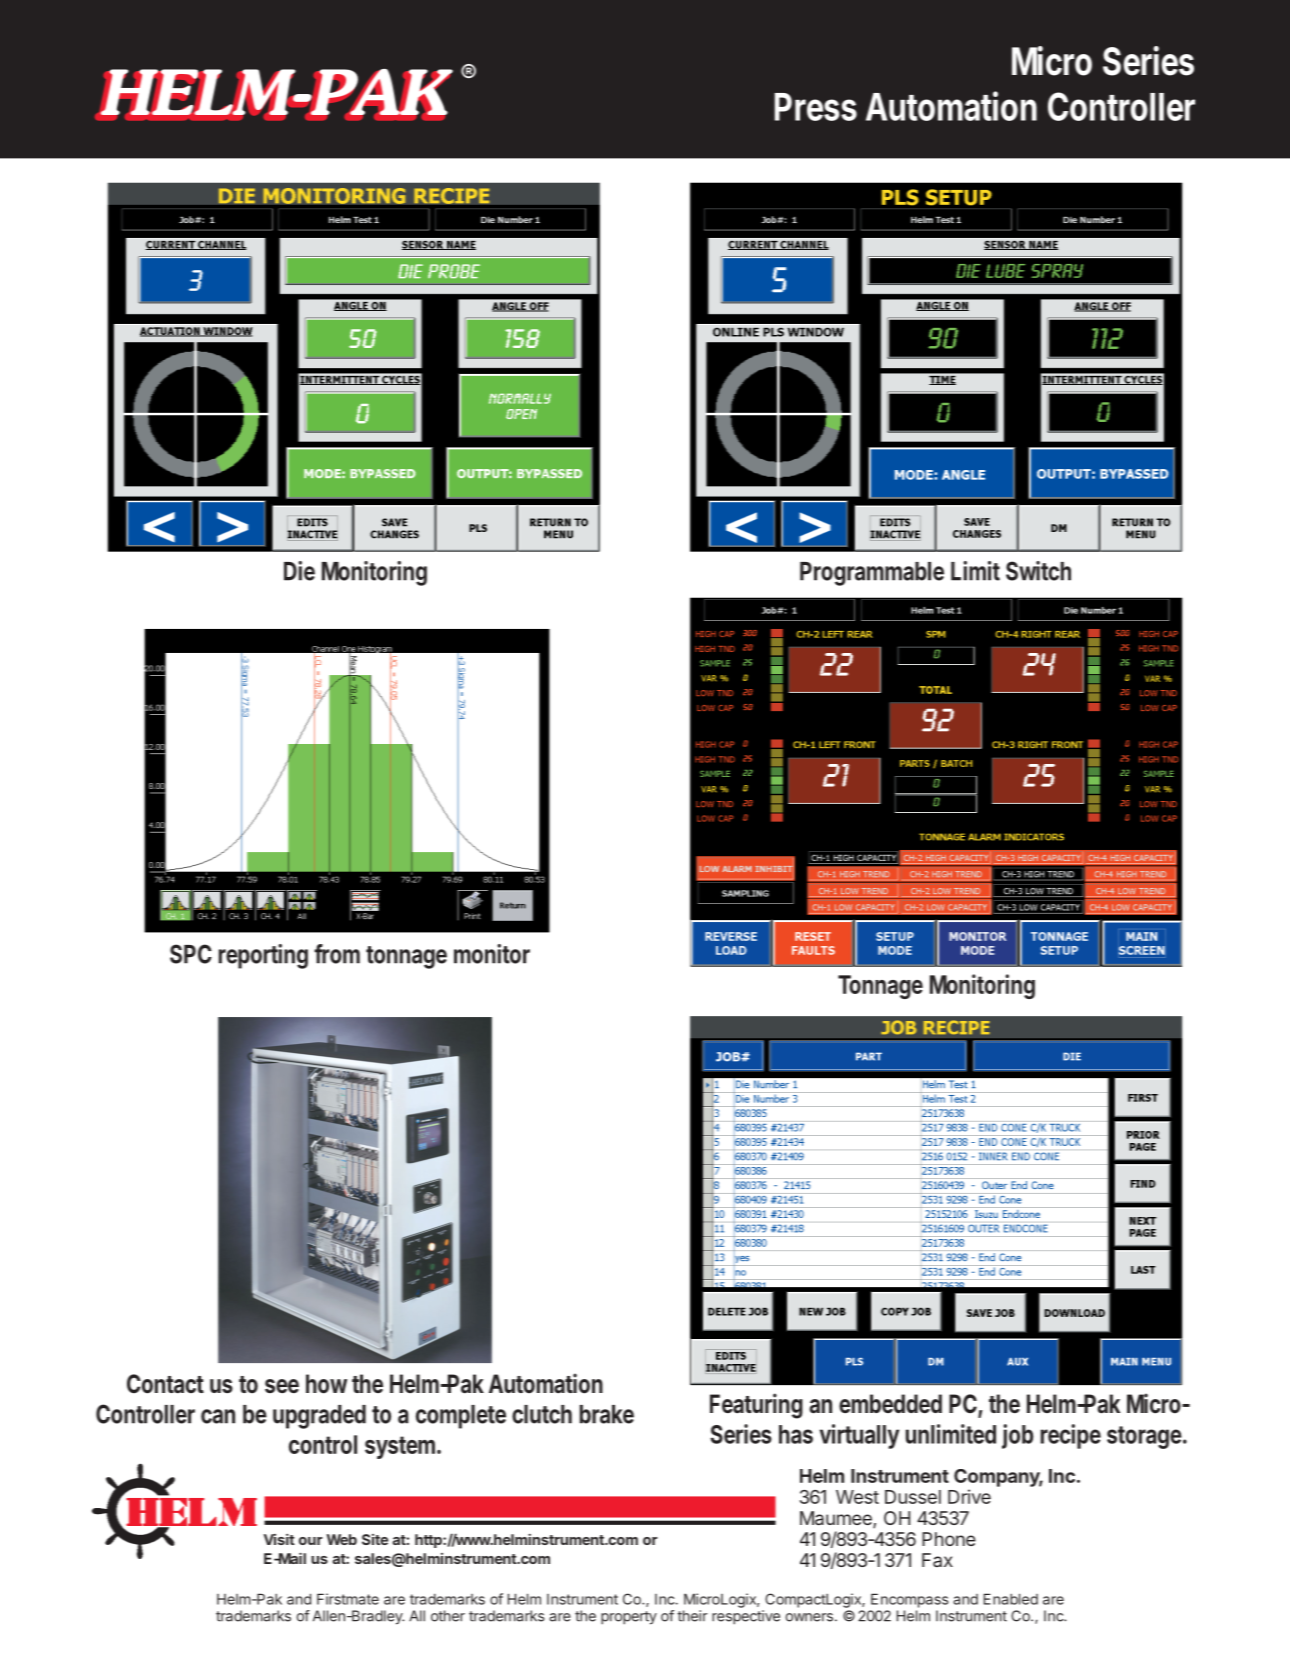 The height and width of the screenshot is (1669, 1290). I want to click on clutch, so click(542, 1414).
